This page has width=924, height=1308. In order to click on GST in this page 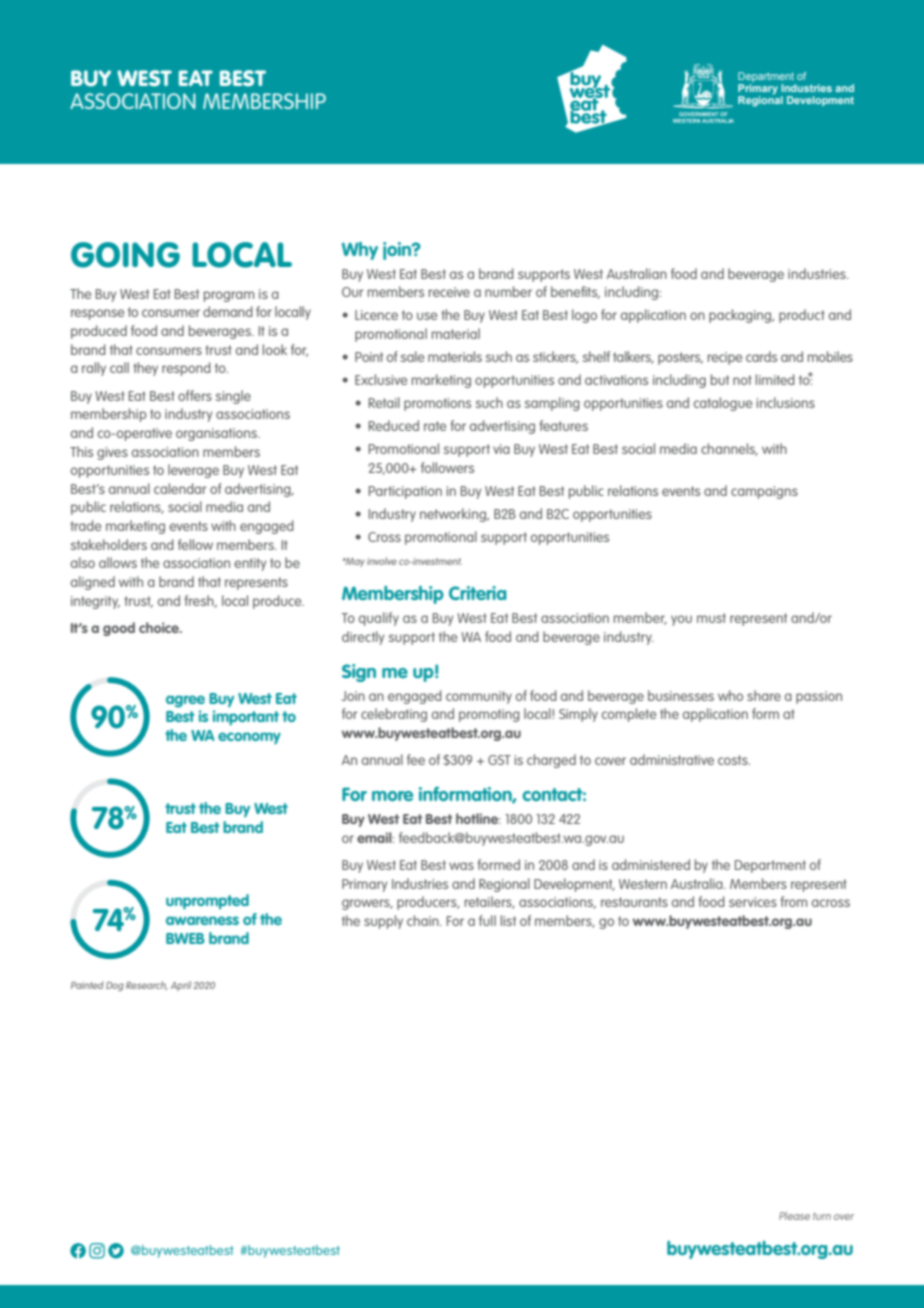, I will do `click(499, 760)`.
